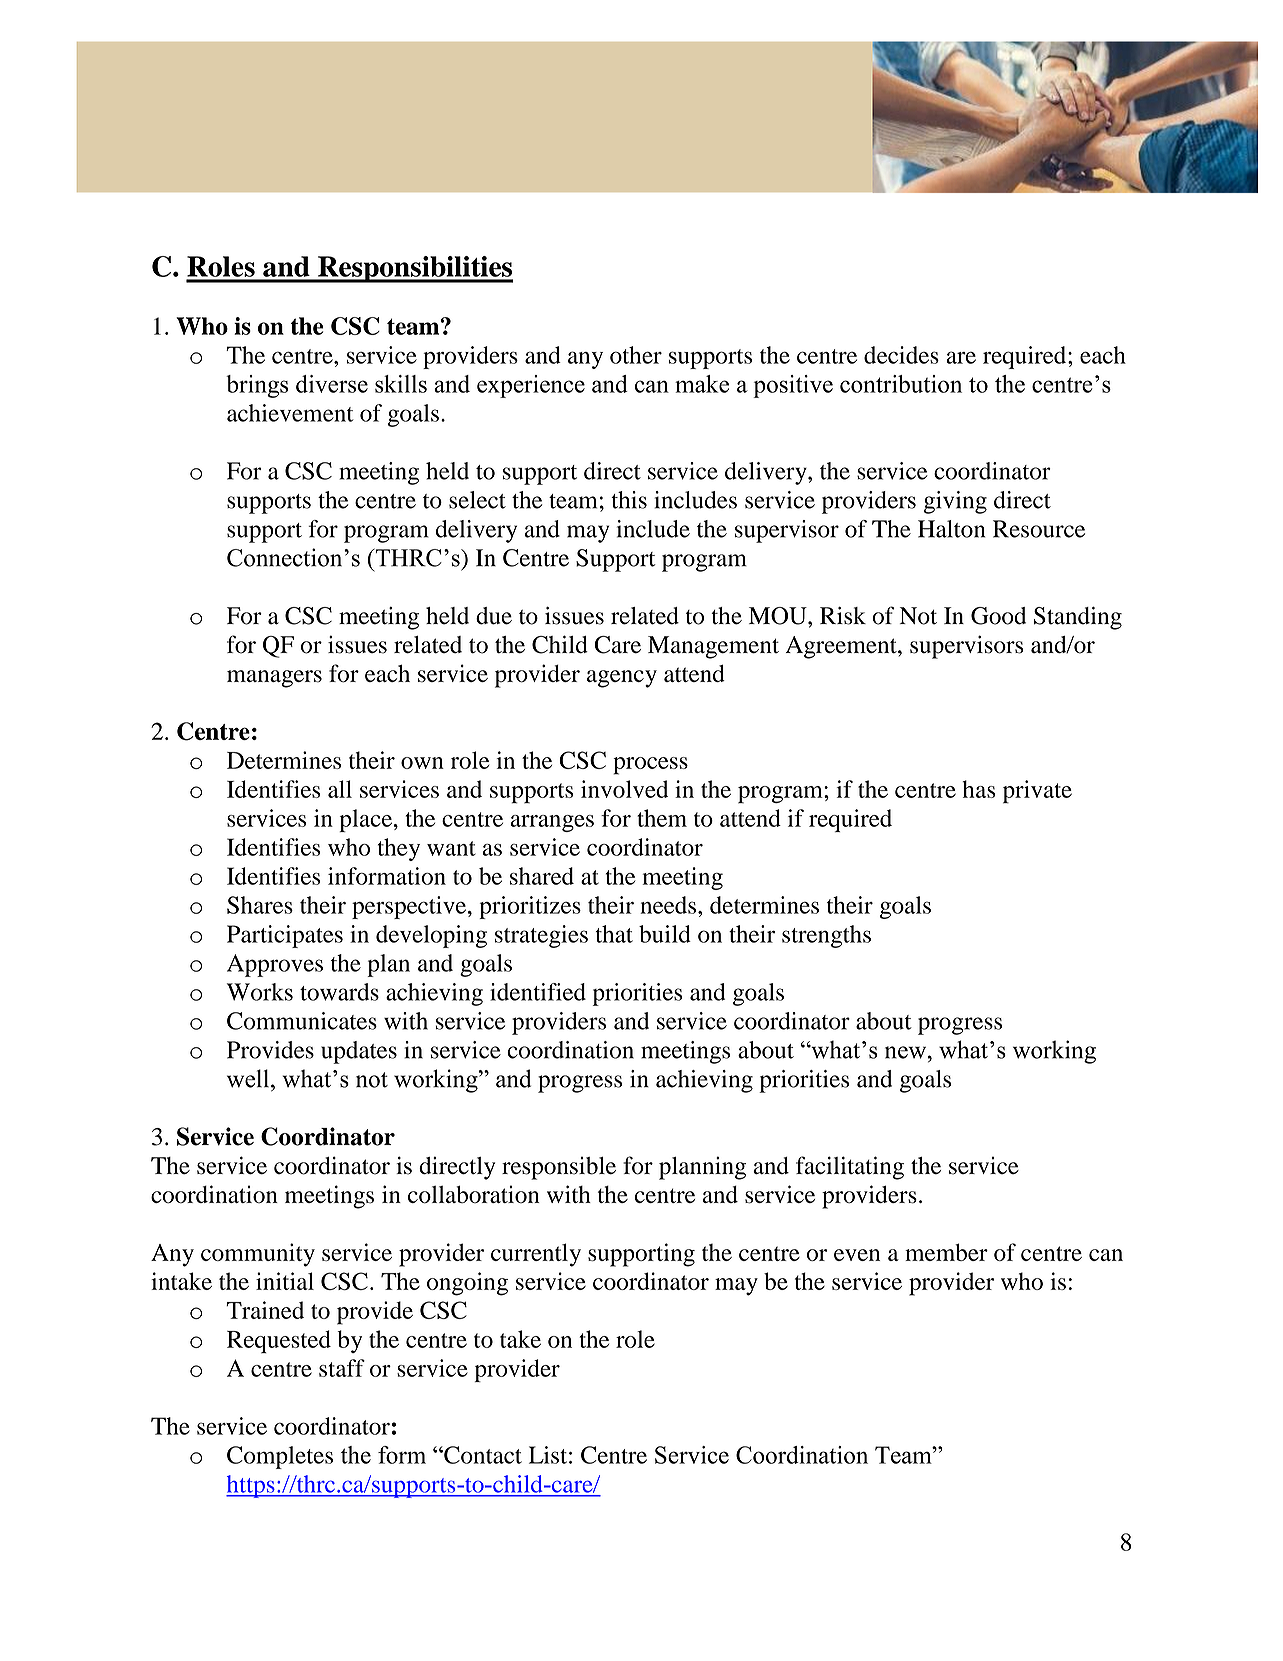 The width and height of the screenshot is (1283, 1661). What do you see at coordinates (636, 355) in the screenshot?
I see `other` at bounding box center [636, 355].
